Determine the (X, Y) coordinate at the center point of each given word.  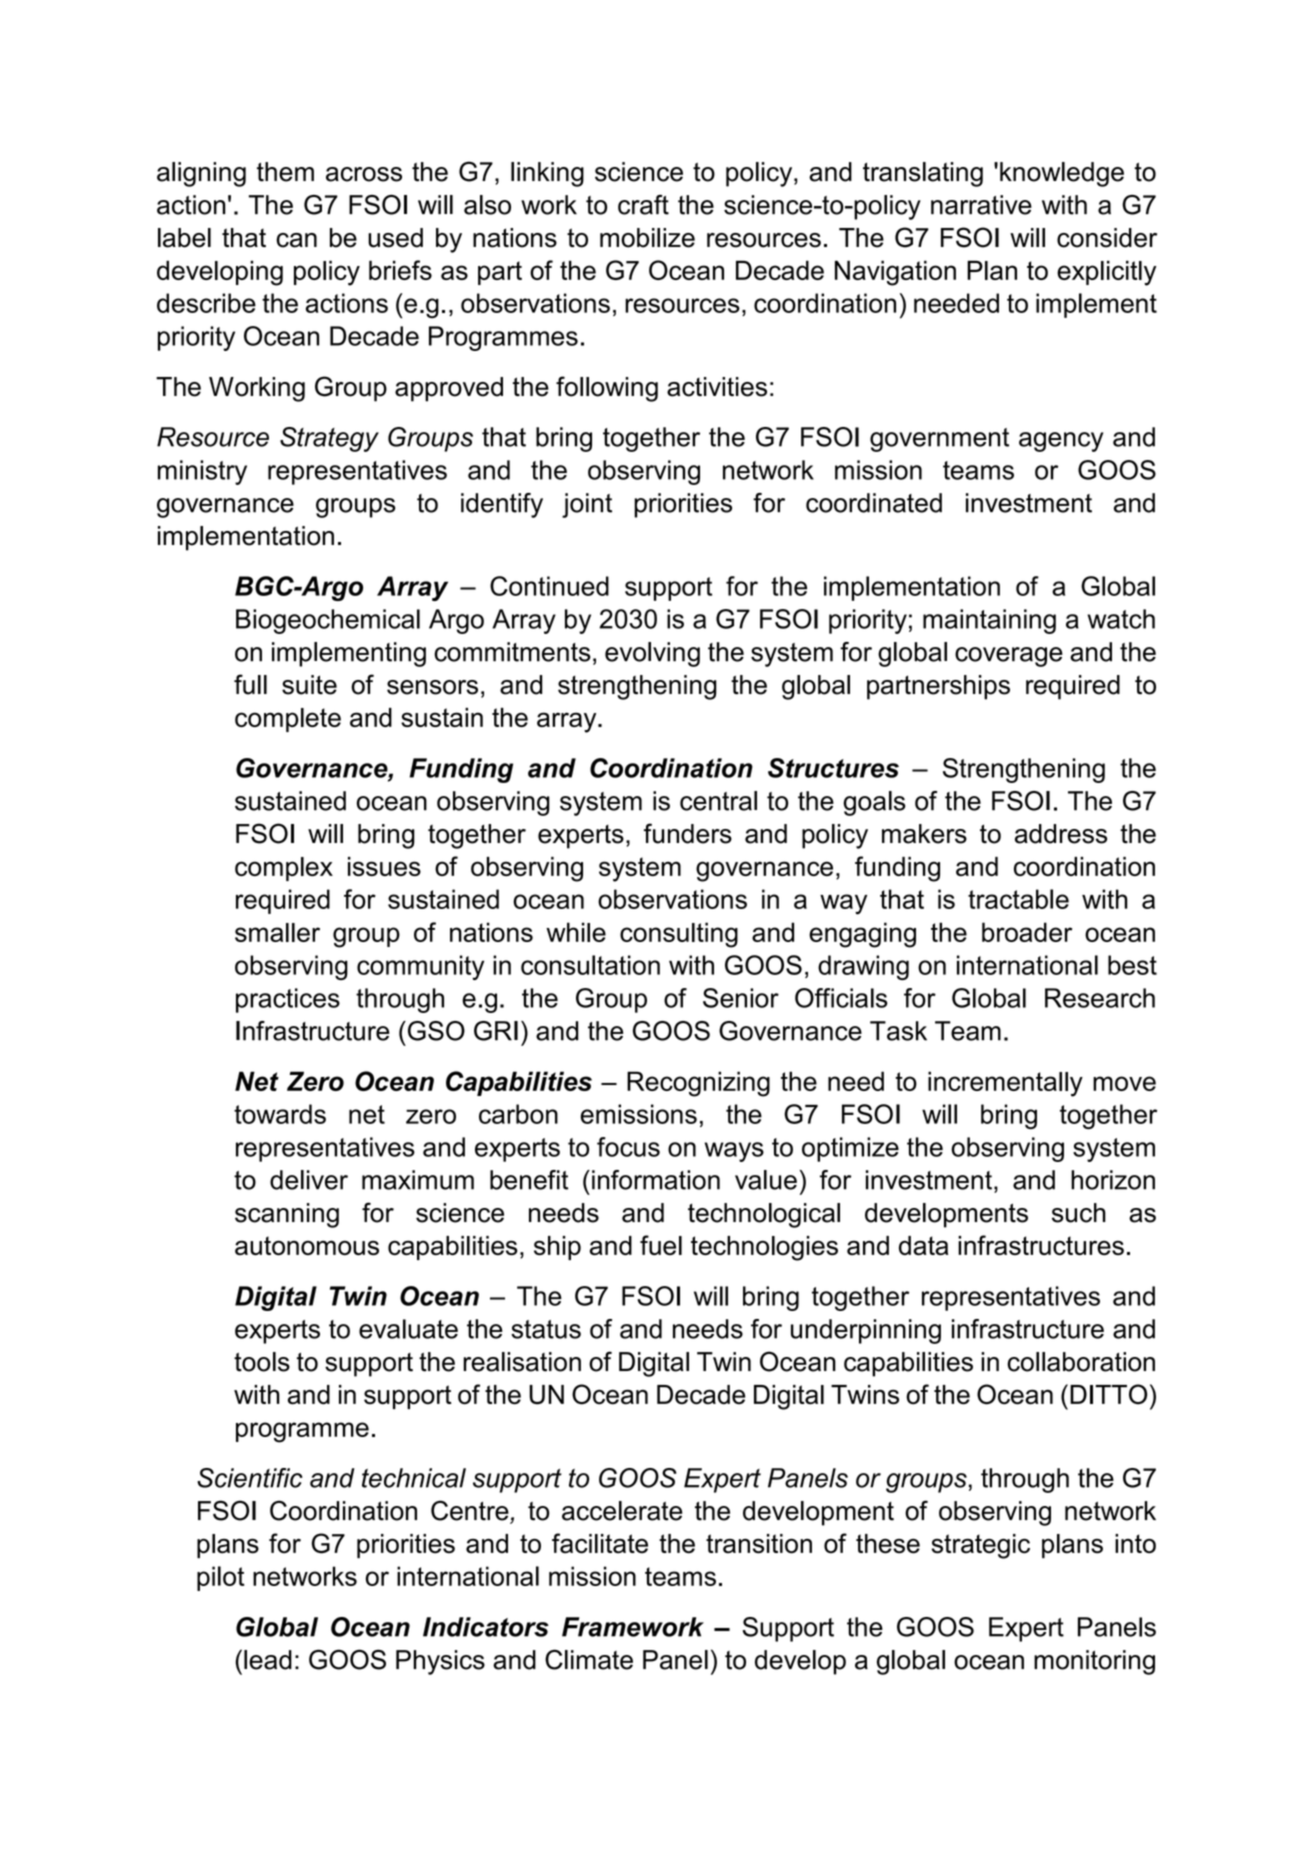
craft (643, 205)
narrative (981, 205)
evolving (652, 654)
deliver (309, 1180)
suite (309, 685)
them (285, 172)
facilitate (600, 1543)
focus (628, 1147)
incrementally (1005, 1084)
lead (268, 1660)
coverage (1009, 657)
